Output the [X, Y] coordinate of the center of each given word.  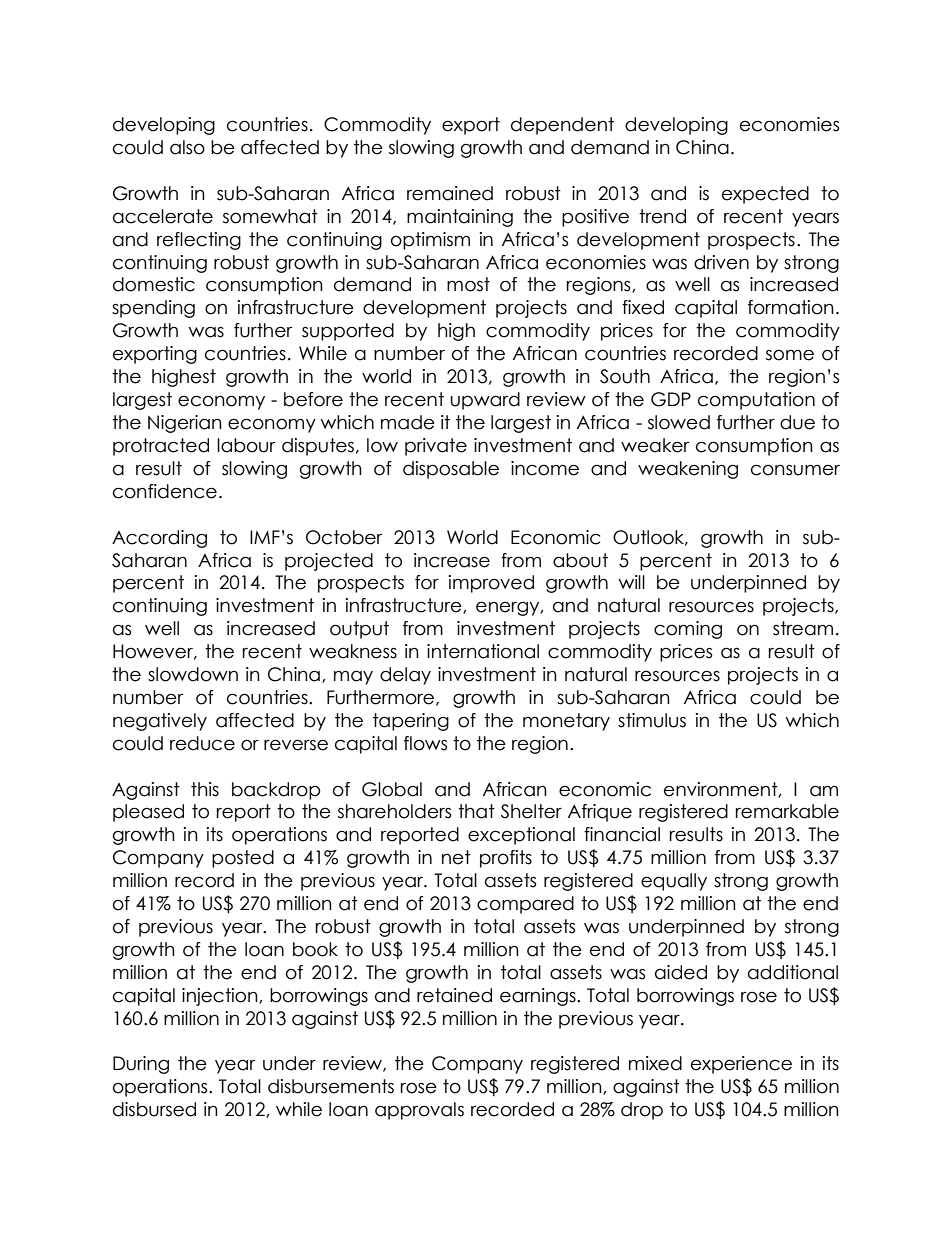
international [483, 651]
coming [688, 630]
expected [765, 195]
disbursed [154, 1109]
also [187, 147]
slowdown [193, 674]
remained [450, 193]
